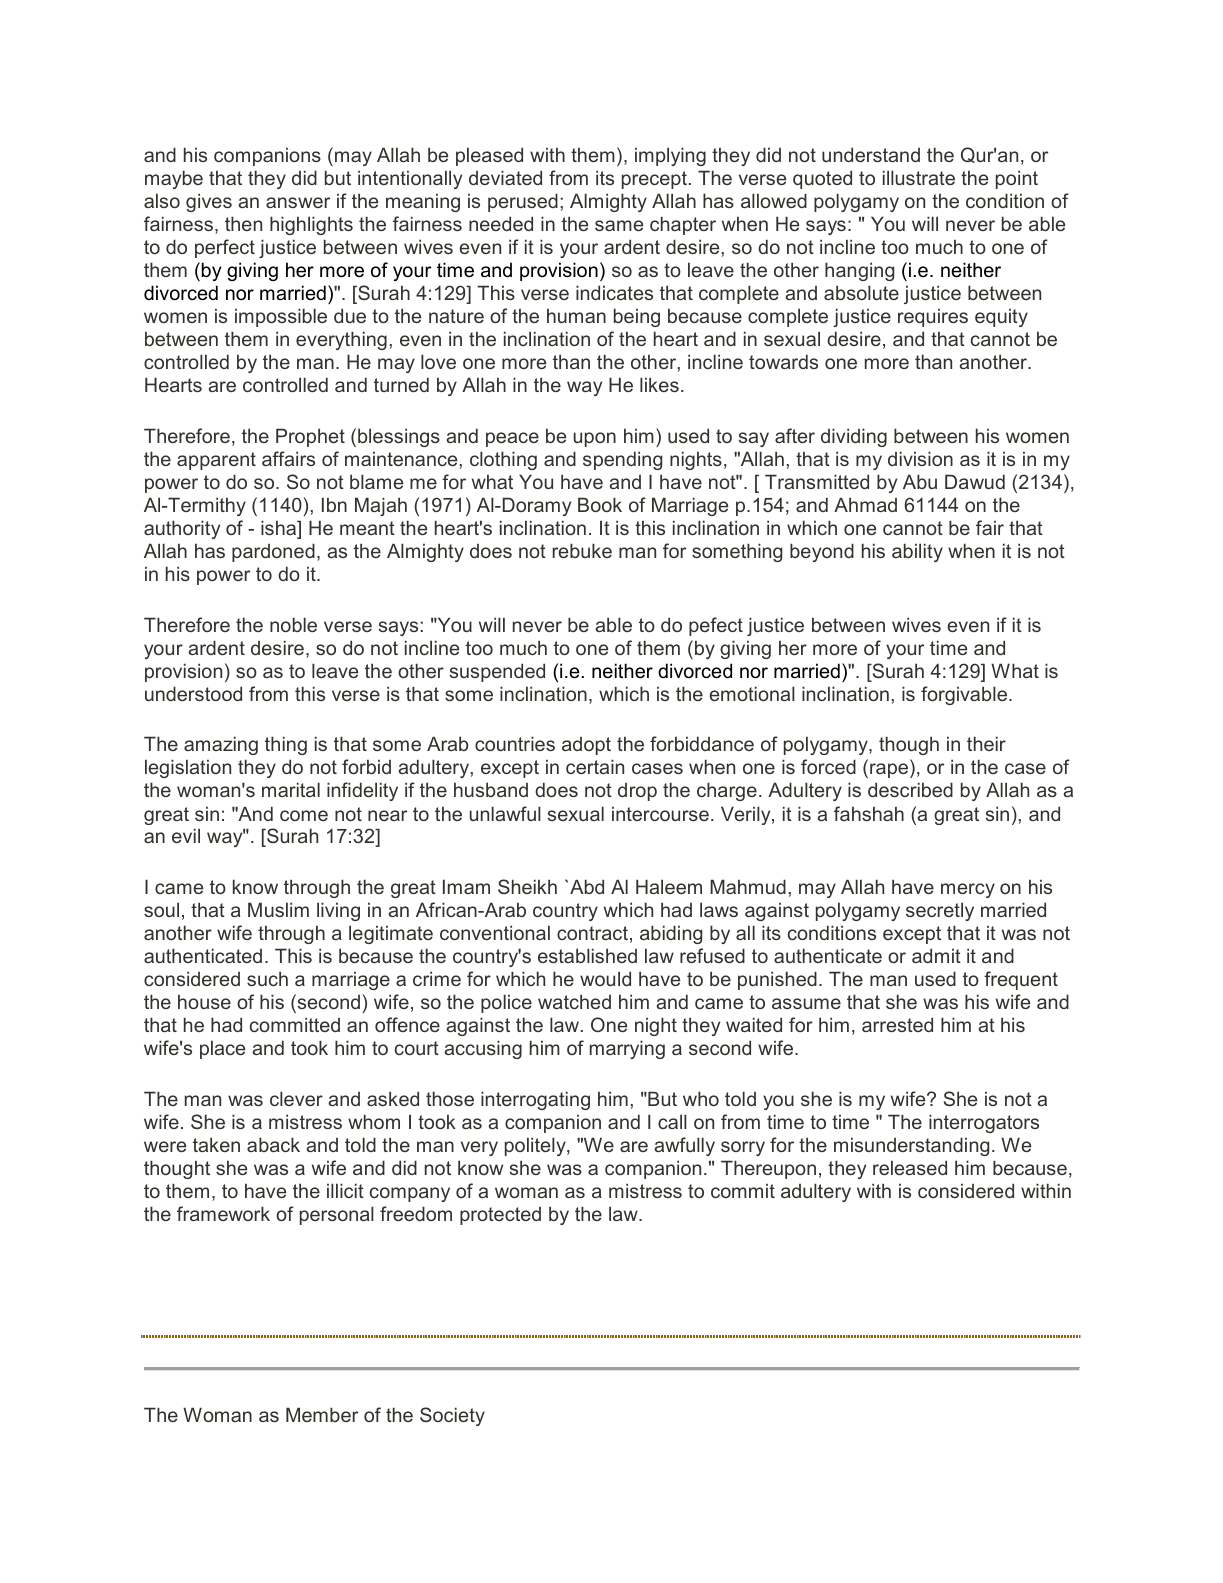 This screenshot has width=1223, height=1583. Describe the element at coordinates (622, 460) in the screenshot. I see `spending` at that location.
